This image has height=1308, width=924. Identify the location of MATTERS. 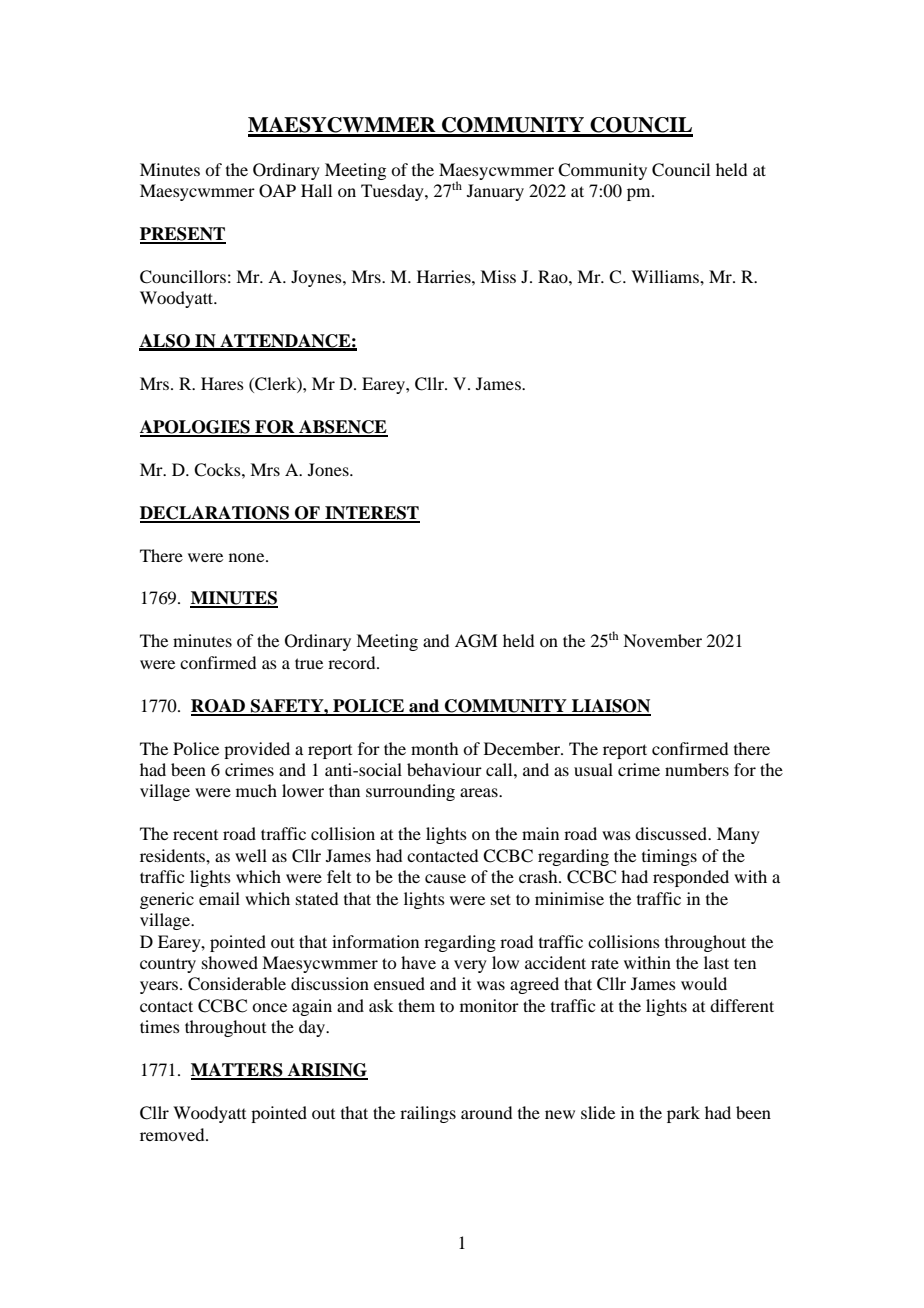
(238, 1071).
